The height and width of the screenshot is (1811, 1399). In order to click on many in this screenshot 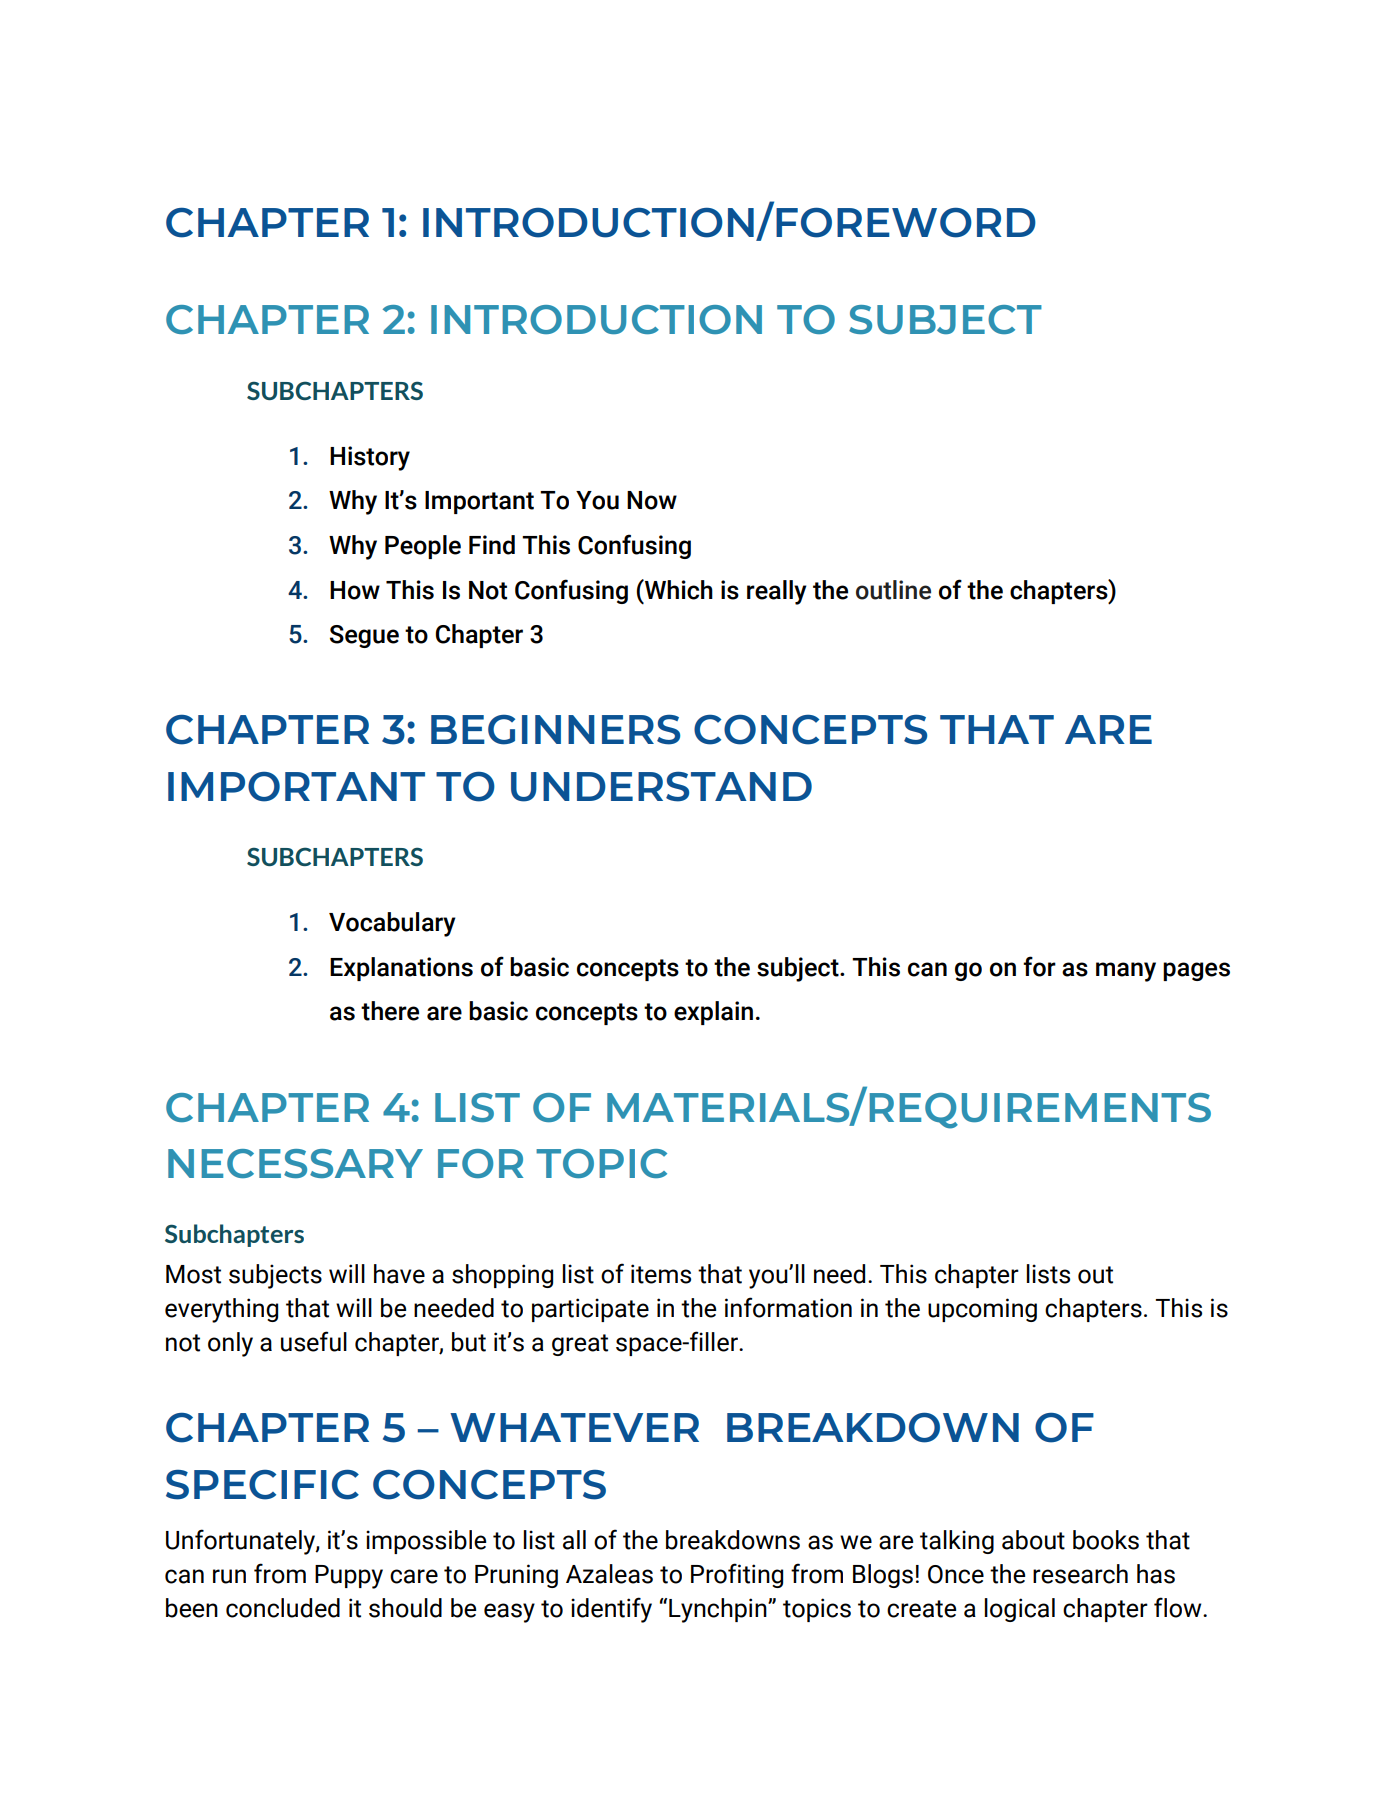, I will do `click(1126, 972)`.
